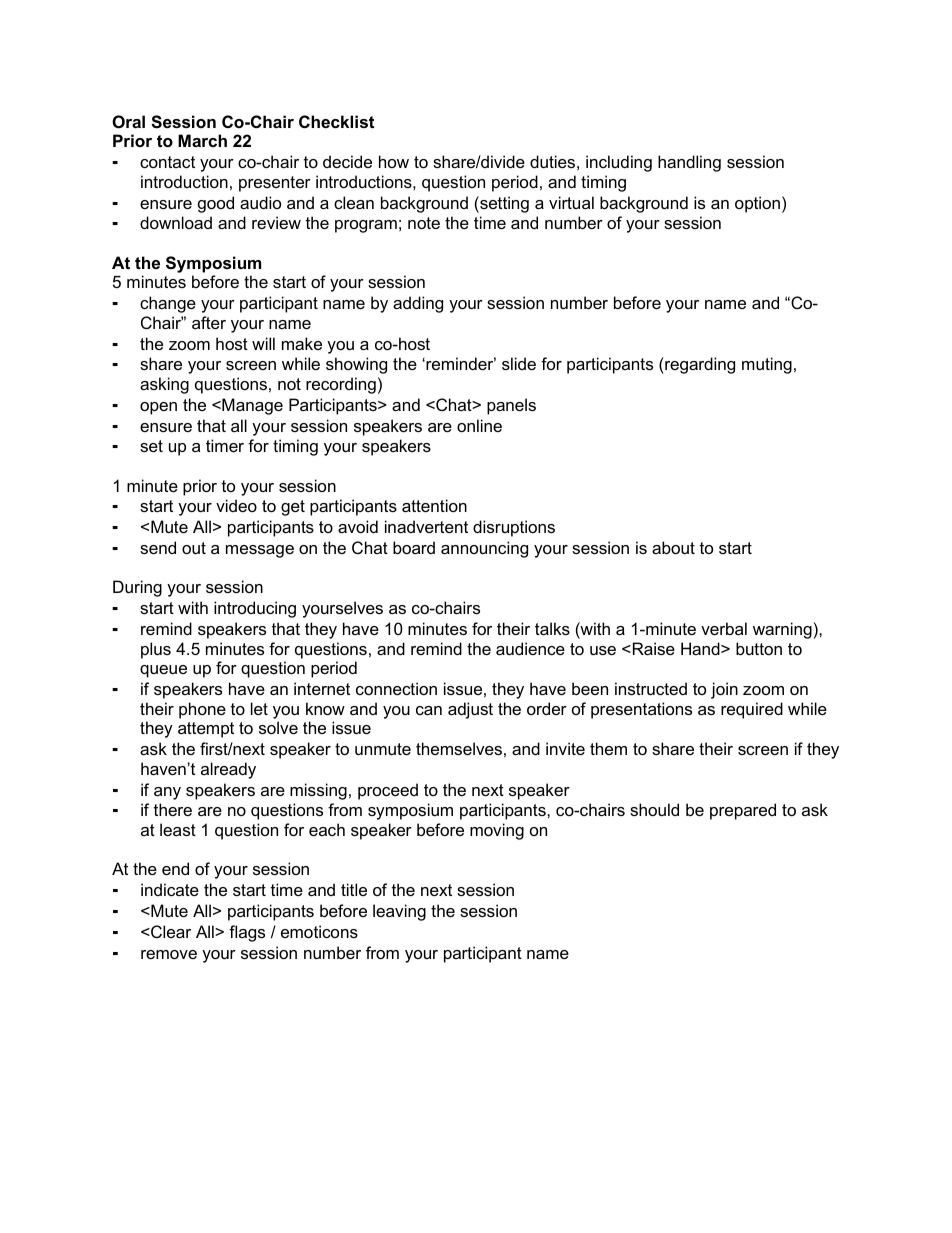 The width and height of the screenshot is (952, 1233). Describe the element at coordinates (619, 163) in the screenshot. I see `including` at that location.
